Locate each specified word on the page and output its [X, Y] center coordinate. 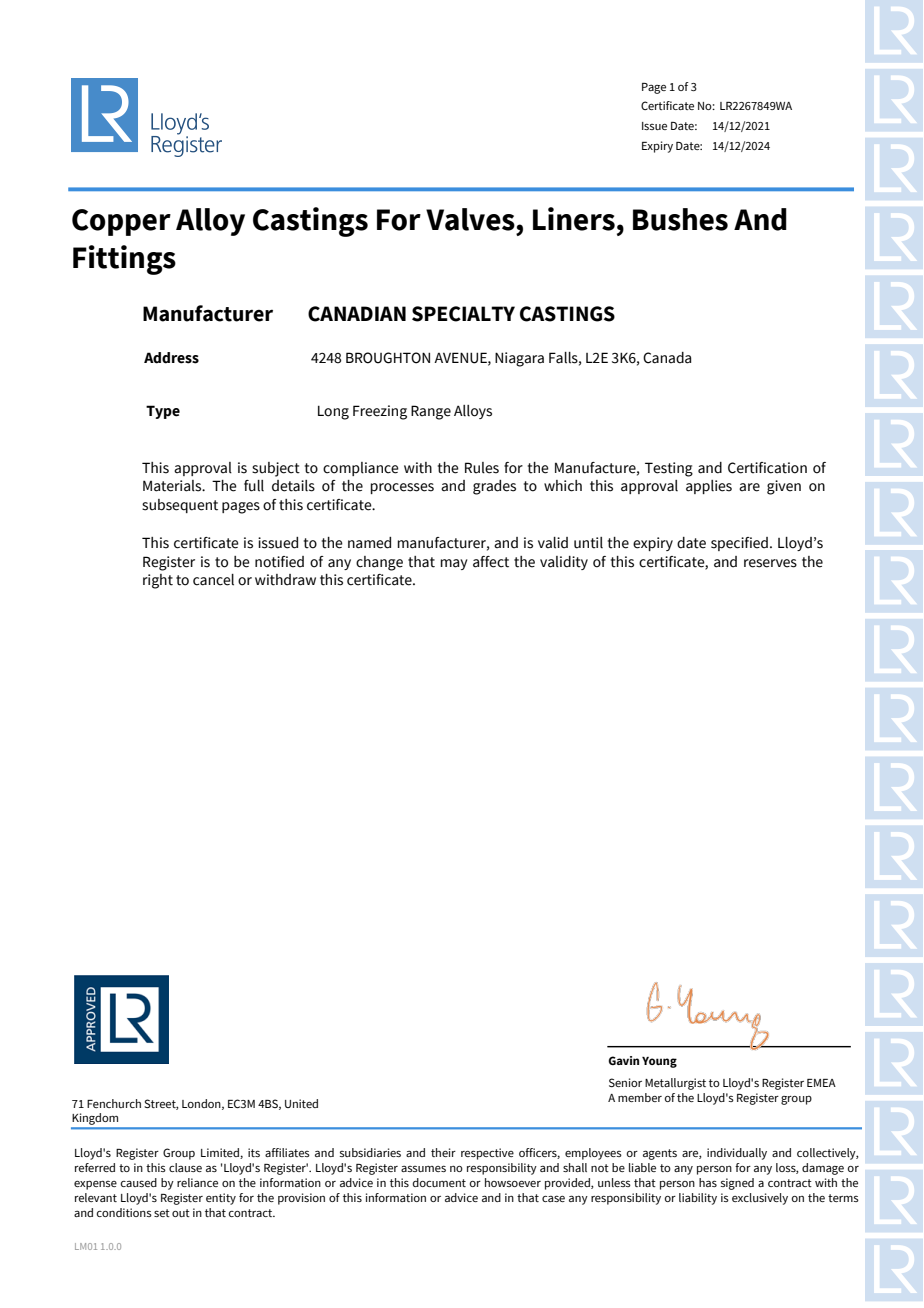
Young [659, 1062]
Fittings [124, 260]
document [439, 1182]
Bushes [680, 219]
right [158, 581]
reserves [770, 563]
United [301, 1103]
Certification [767, 468]
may [454, 564]
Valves [470, 219]
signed [737, 1184]
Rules [482, 468]
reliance [197, 1182]
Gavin [624, 1060]
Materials [173, 486]
